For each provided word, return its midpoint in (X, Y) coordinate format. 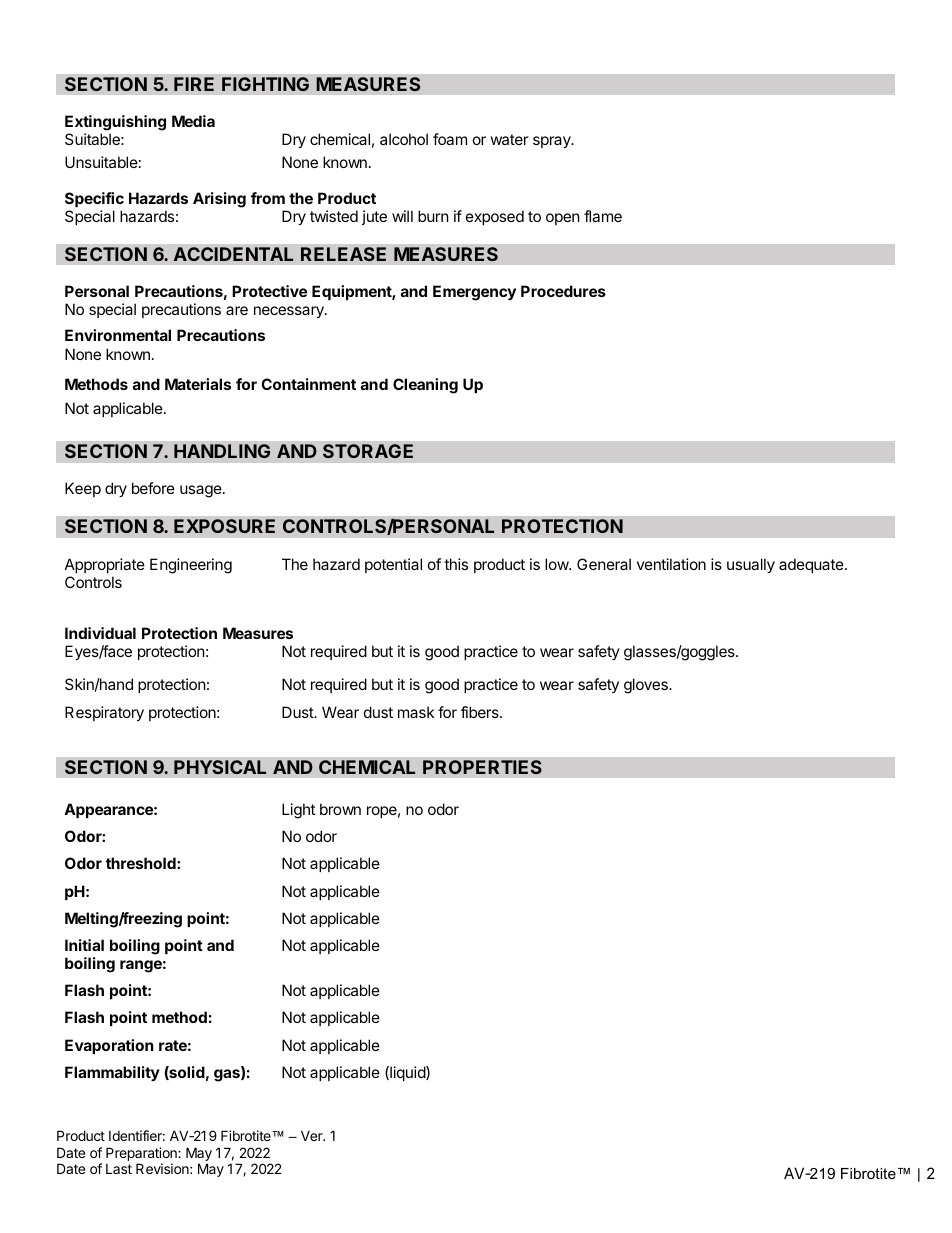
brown (340, 809)
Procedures (563, 291)
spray (553, 142)
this (456, 564)
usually (751, 565)
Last (119, 1169)
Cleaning (425, 386)
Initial (84, 945)
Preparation (142, 1154)
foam (450, 139)
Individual (100, 633)
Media (193, 121)
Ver (313, 1135)
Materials (198, 384)
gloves (647, 686)
